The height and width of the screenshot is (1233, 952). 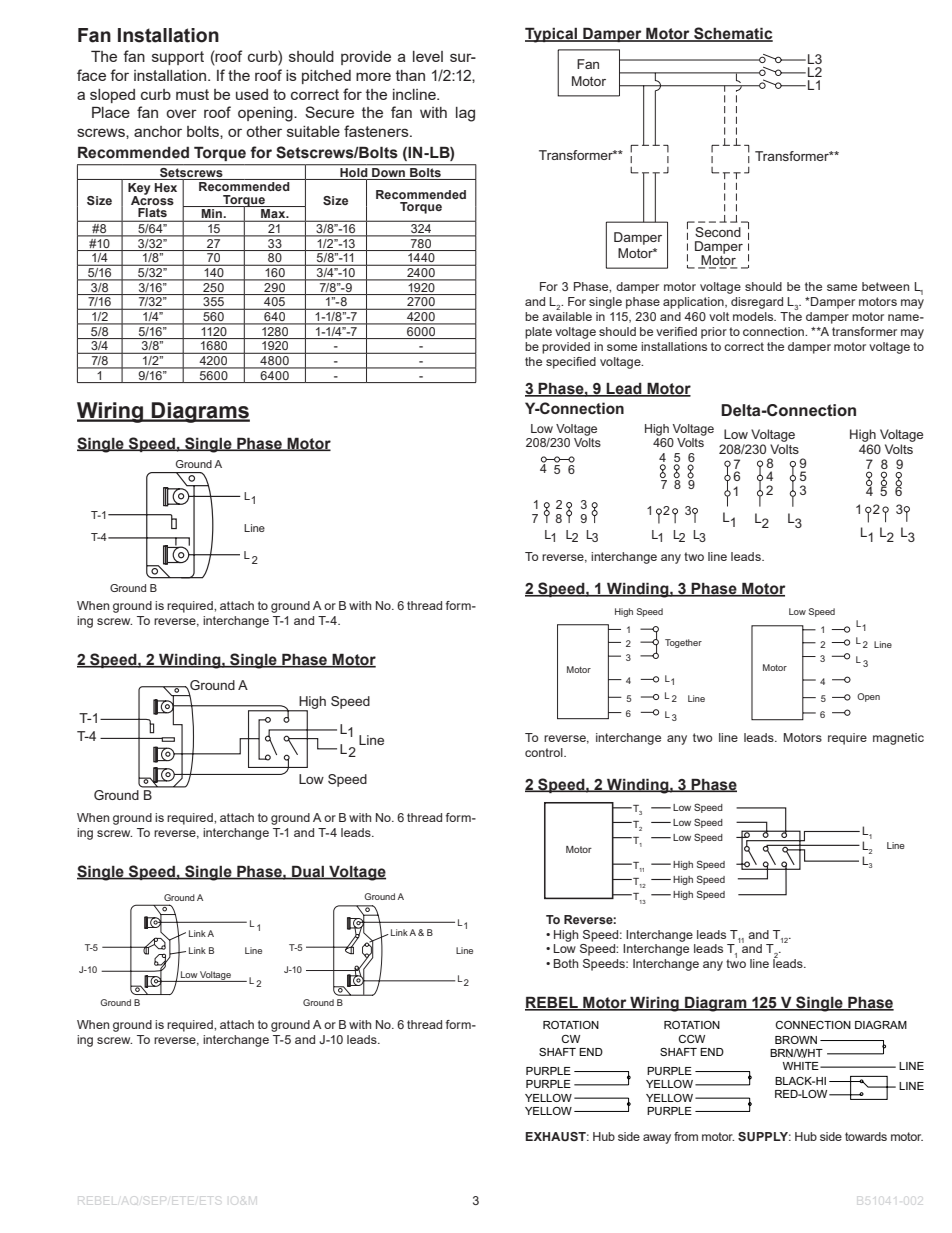 What do you see at coordinates (552, 35) in the screenshot?
I see `Typical` at bounding box center [552, 35].
